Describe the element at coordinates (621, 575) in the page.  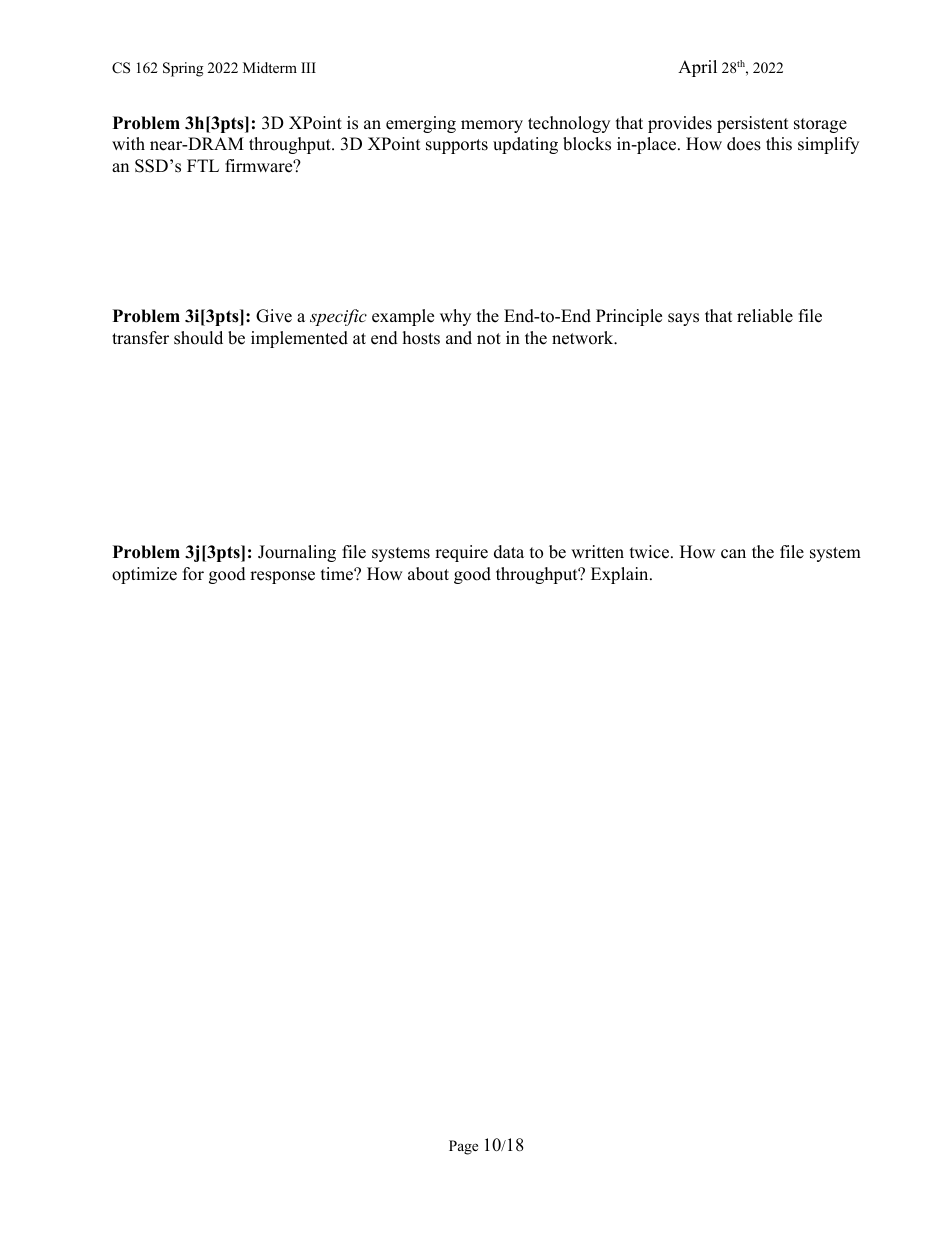
I see `Explain` at that location.
